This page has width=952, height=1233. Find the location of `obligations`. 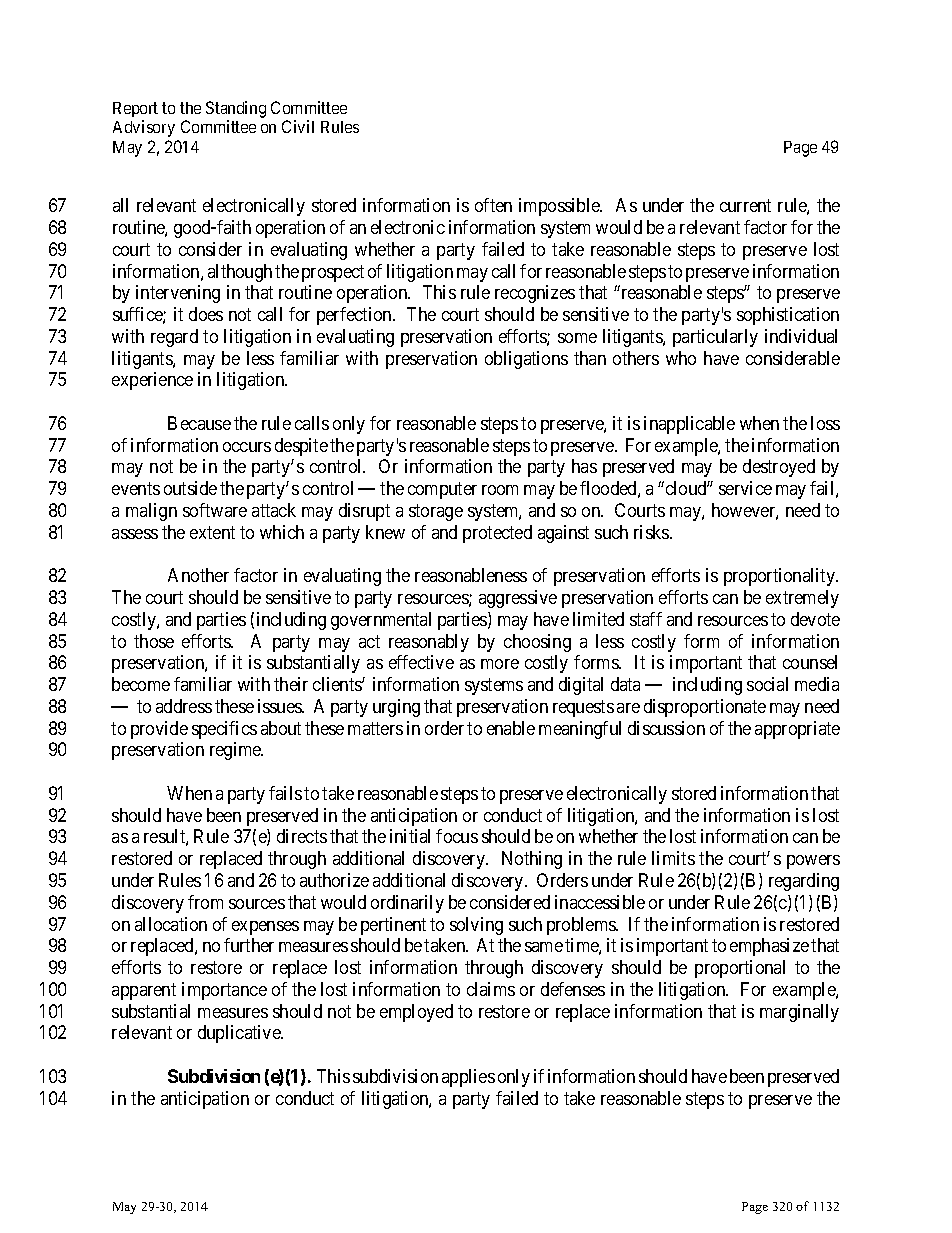

obligations is located at coordinates (526, 360).
